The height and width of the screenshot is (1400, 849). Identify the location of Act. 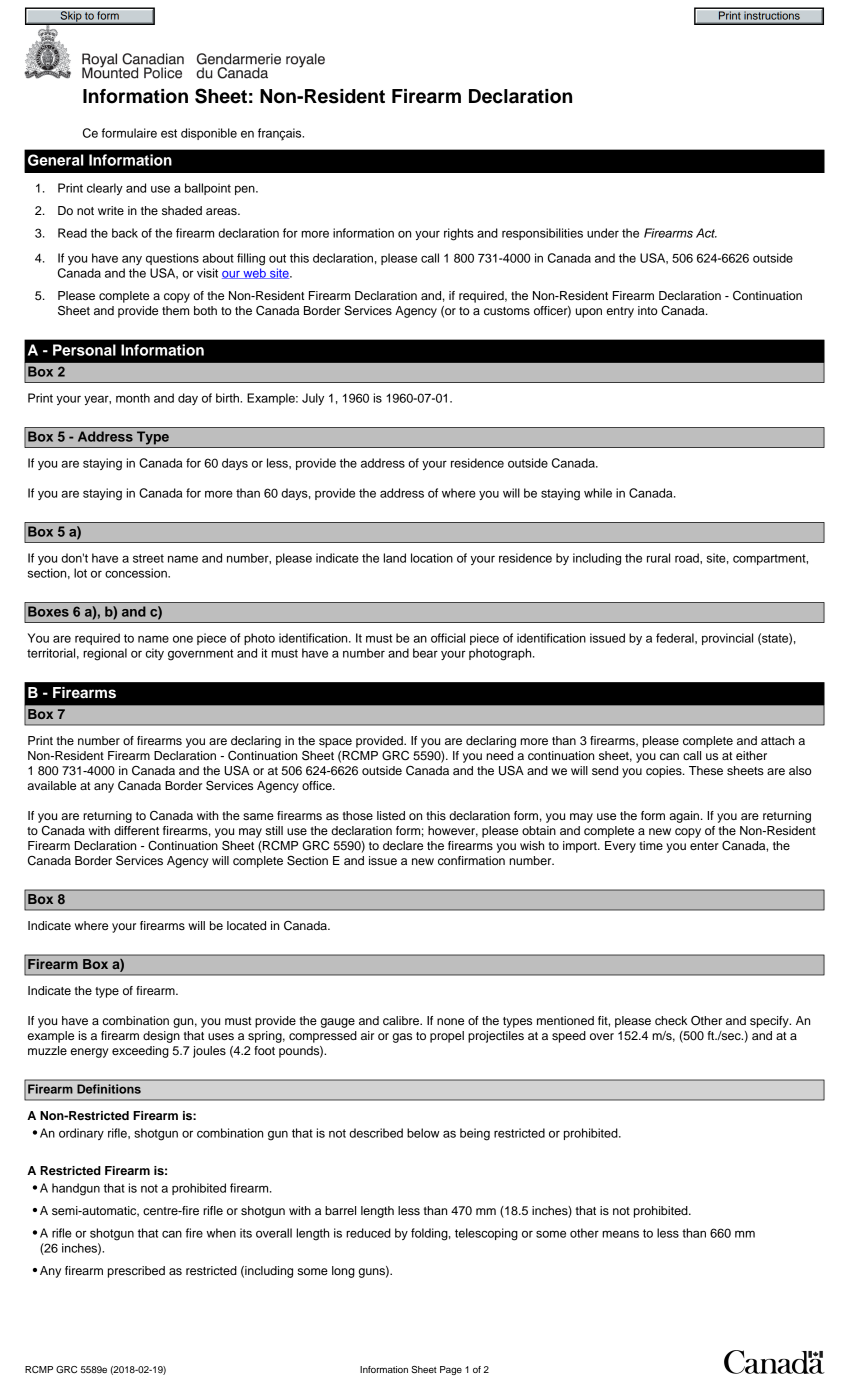
(706, 233).
